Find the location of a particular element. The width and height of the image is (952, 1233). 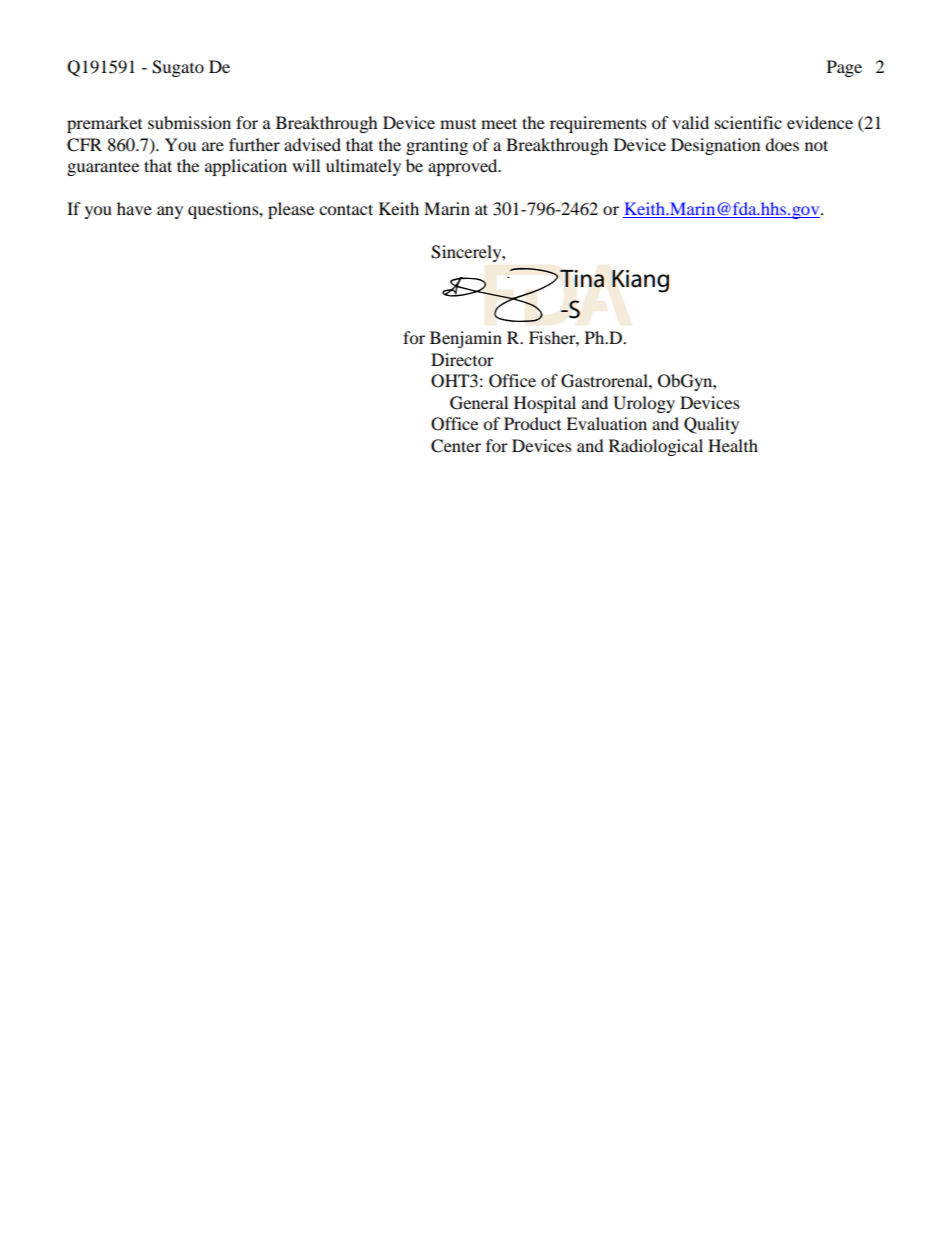

Director is located at coordinates (462, 359).
